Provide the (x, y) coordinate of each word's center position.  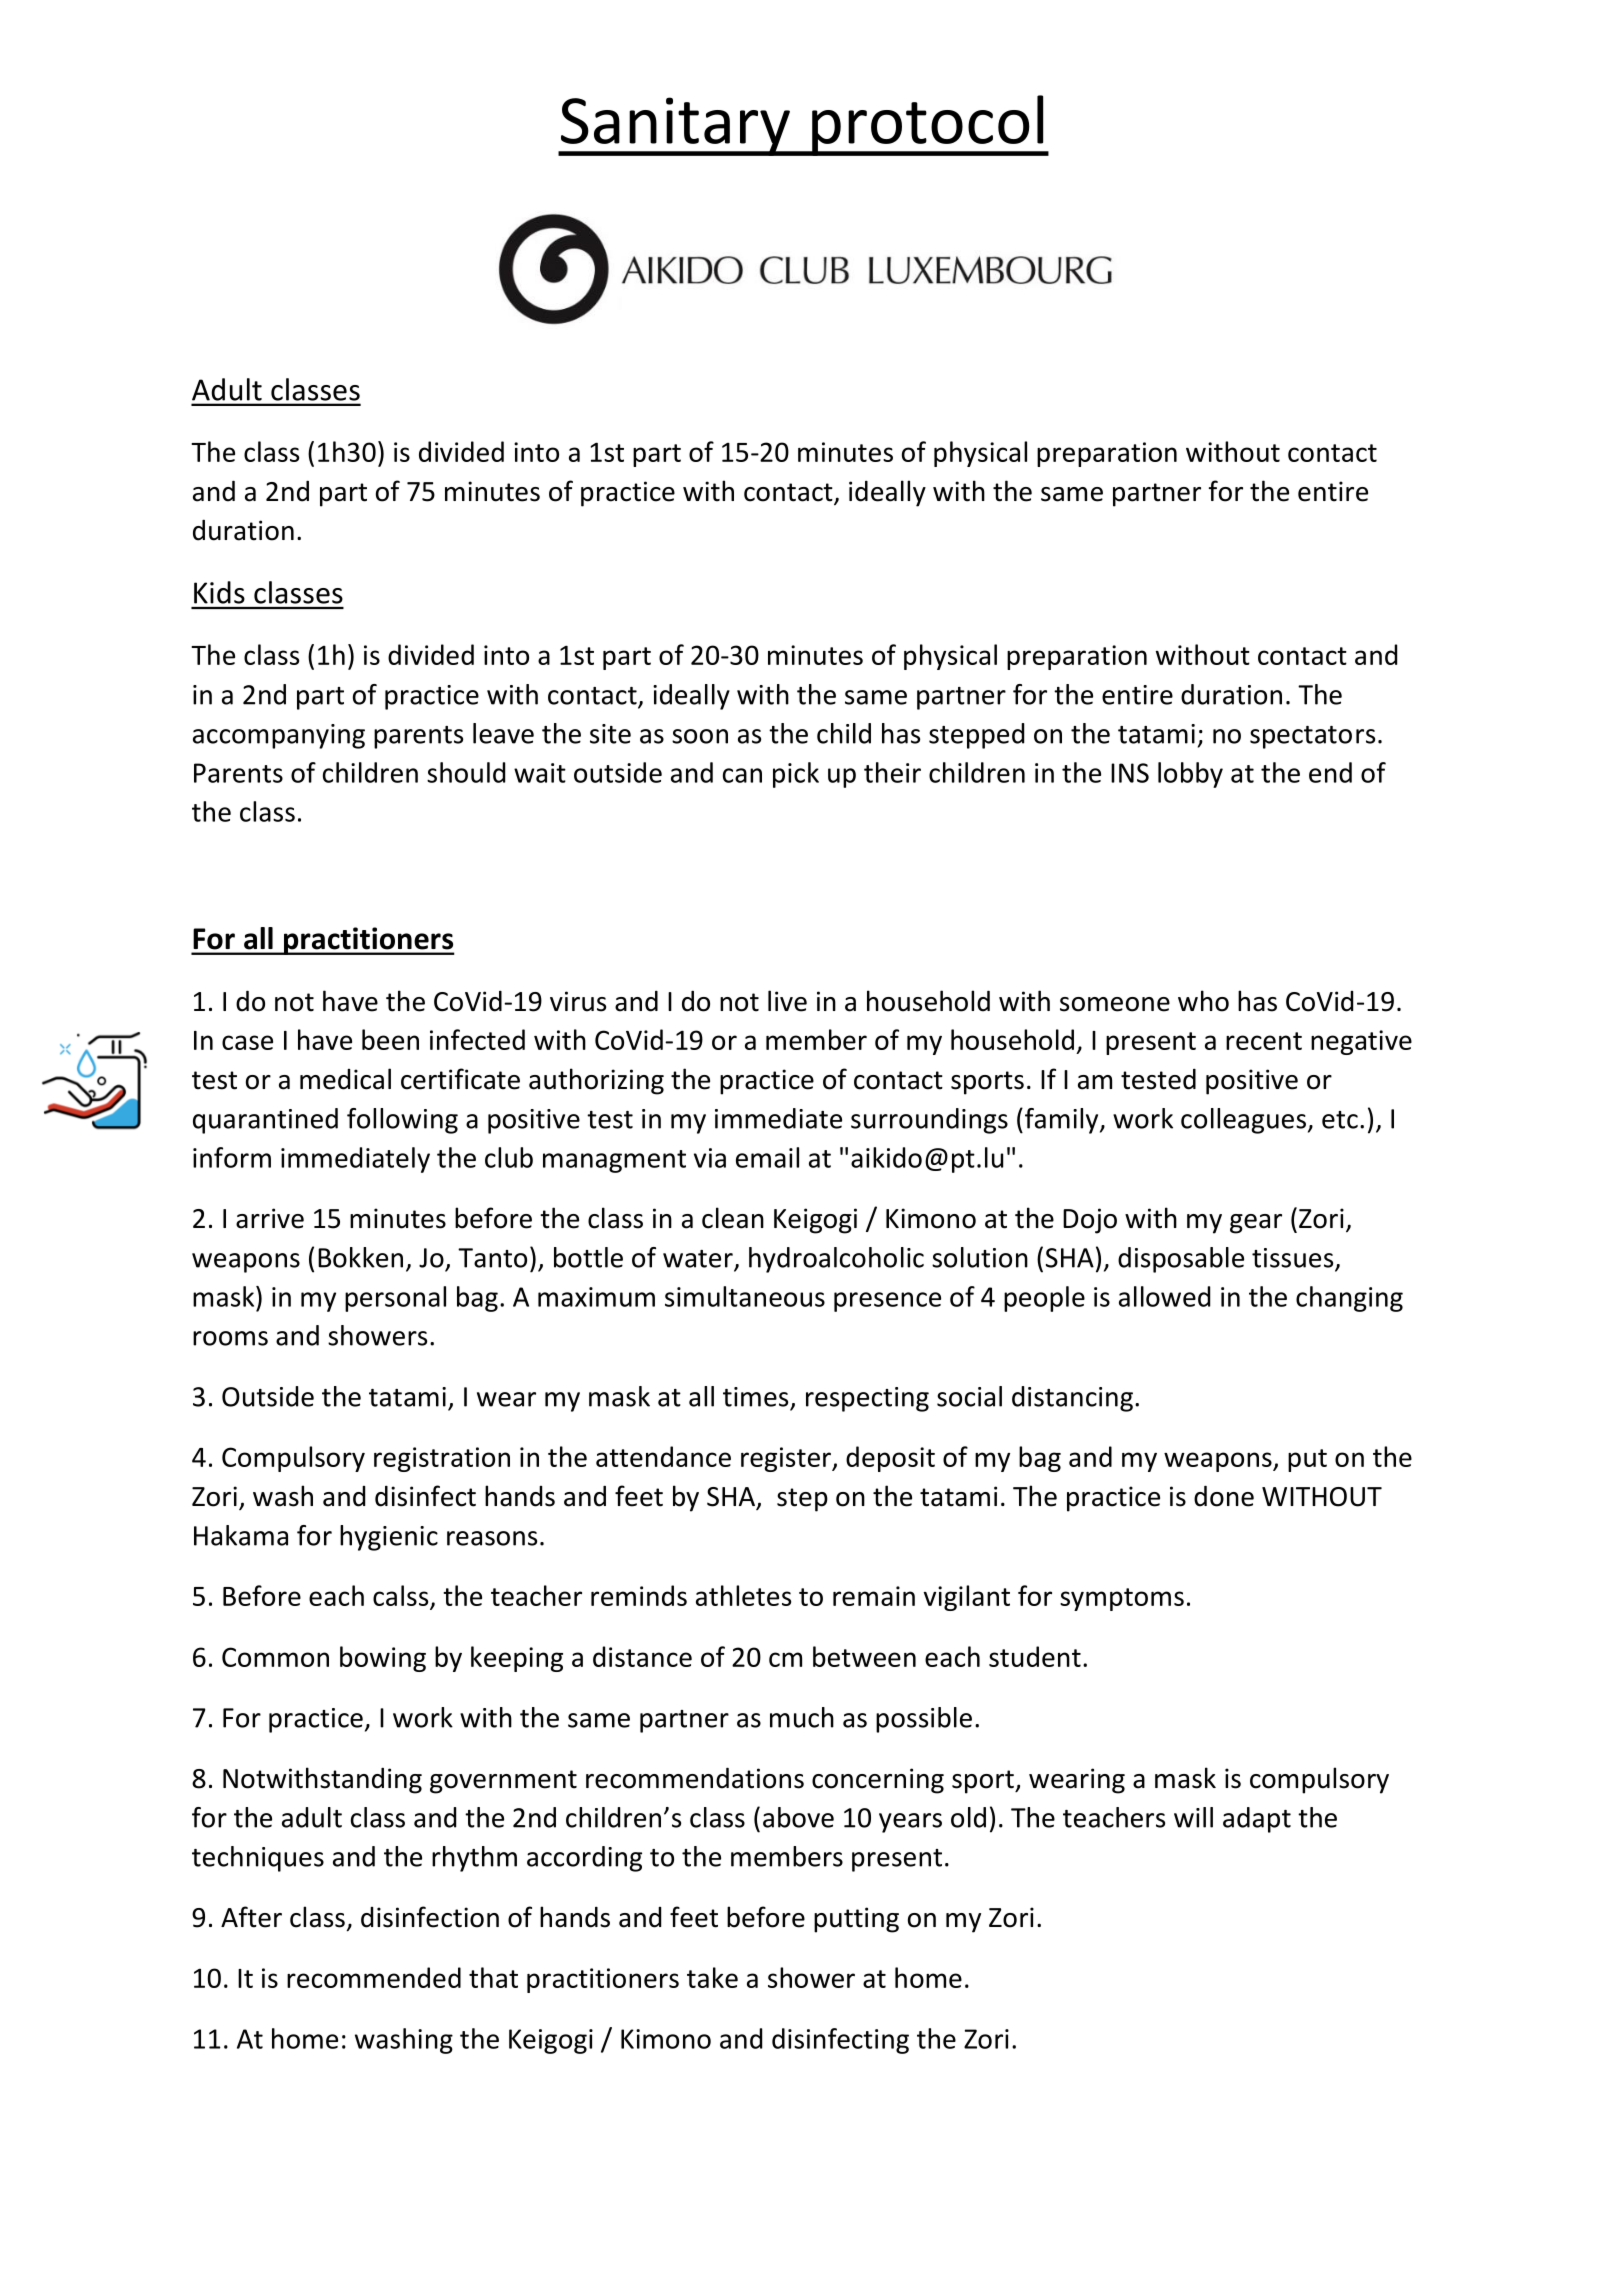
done (1224, 1496)
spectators (1312, 737)
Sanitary (675, 126)
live (787, 1001)
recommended (374, 1977)
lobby (1190, 775)
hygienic (389, 1538)
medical (345, 1079)
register (787, 1459)
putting (856, 1920)
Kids (219, 592)
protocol (928, 125)
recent (1264, 1041)
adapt (1257, 1820)
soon (700, 736)
